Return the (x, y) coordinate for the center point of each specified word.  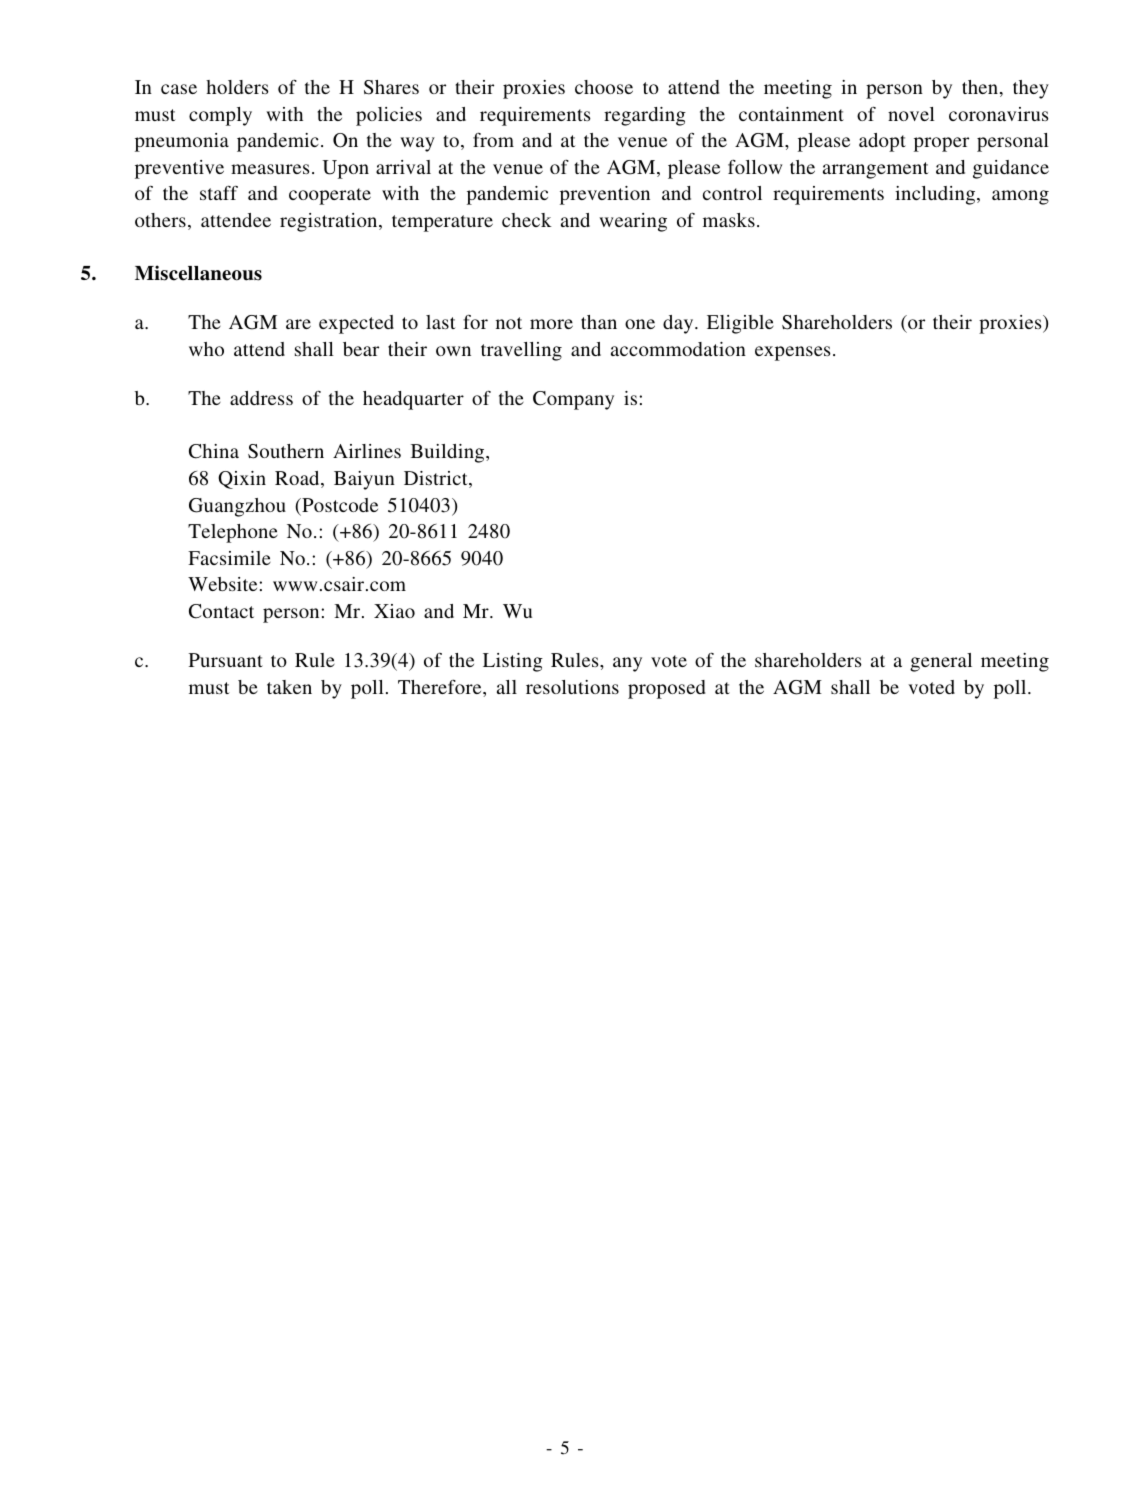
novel (911, 114)
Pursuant (226, 660)
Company (573, 400)
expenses (793, 353)
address (261, 398)
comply (220, 116)
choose (604, 87)
